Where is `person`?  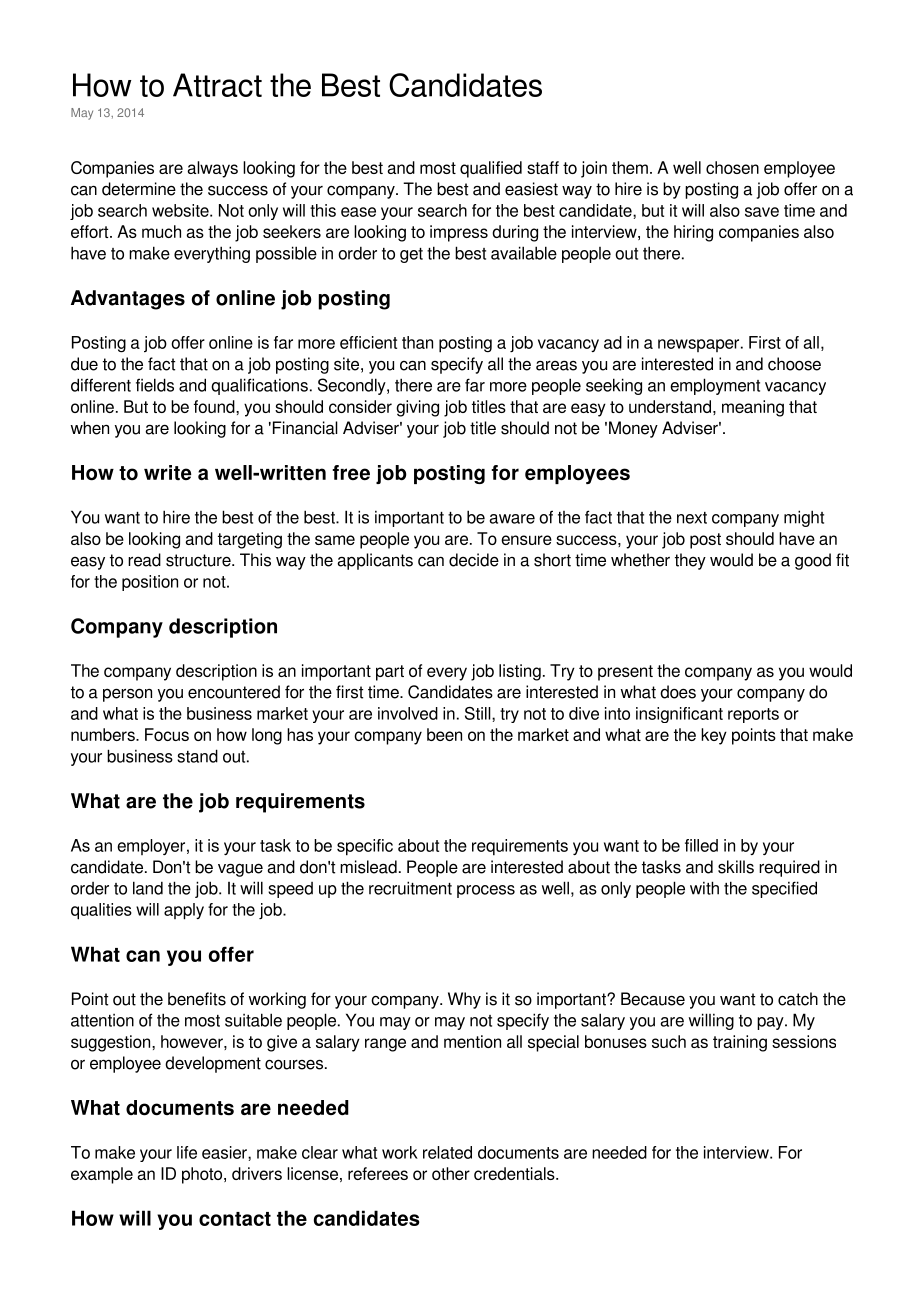 person is located at coordinates (127, 695).
